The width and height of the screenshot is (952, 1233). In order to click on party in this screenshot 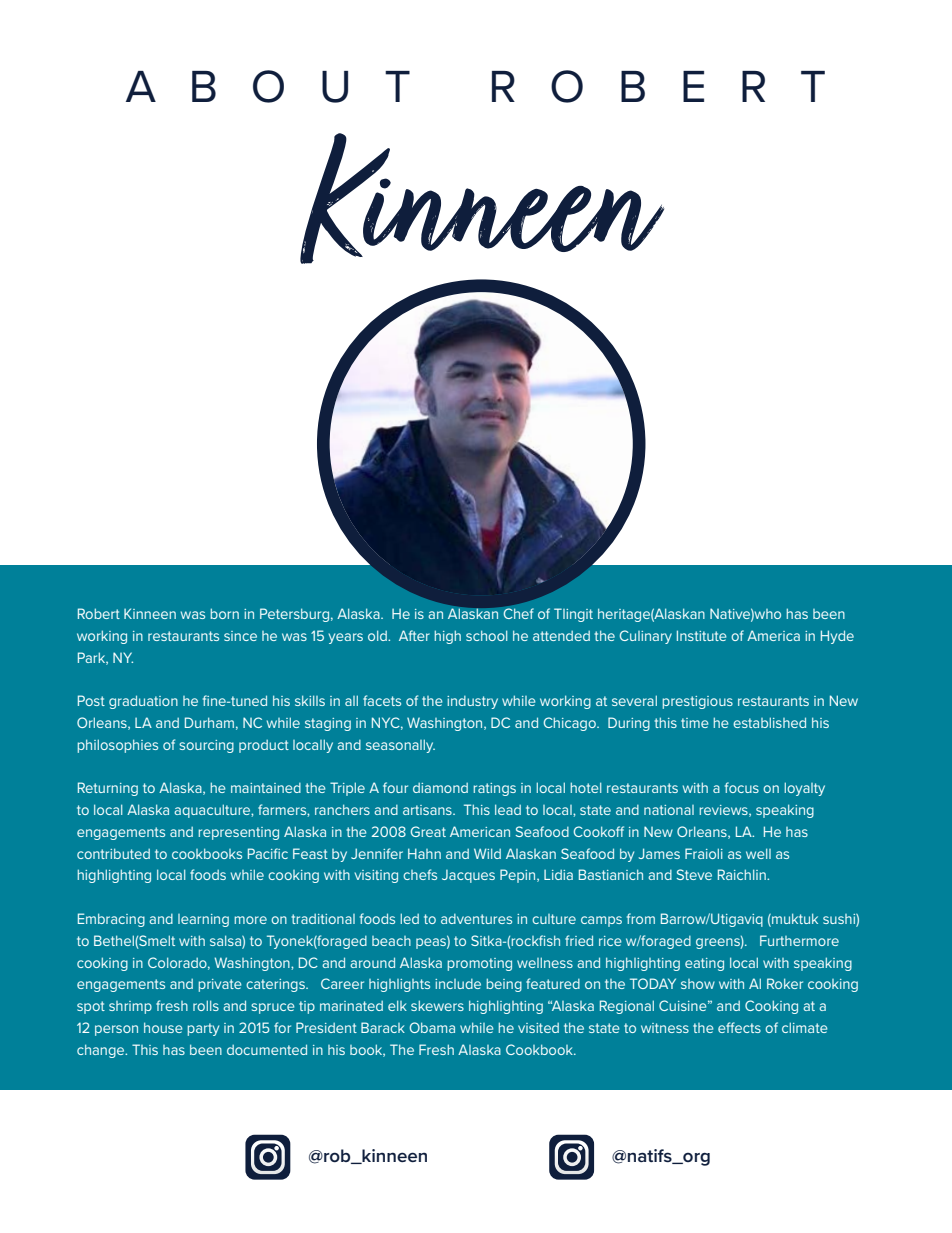, I will do `click(203, 1029)`.
